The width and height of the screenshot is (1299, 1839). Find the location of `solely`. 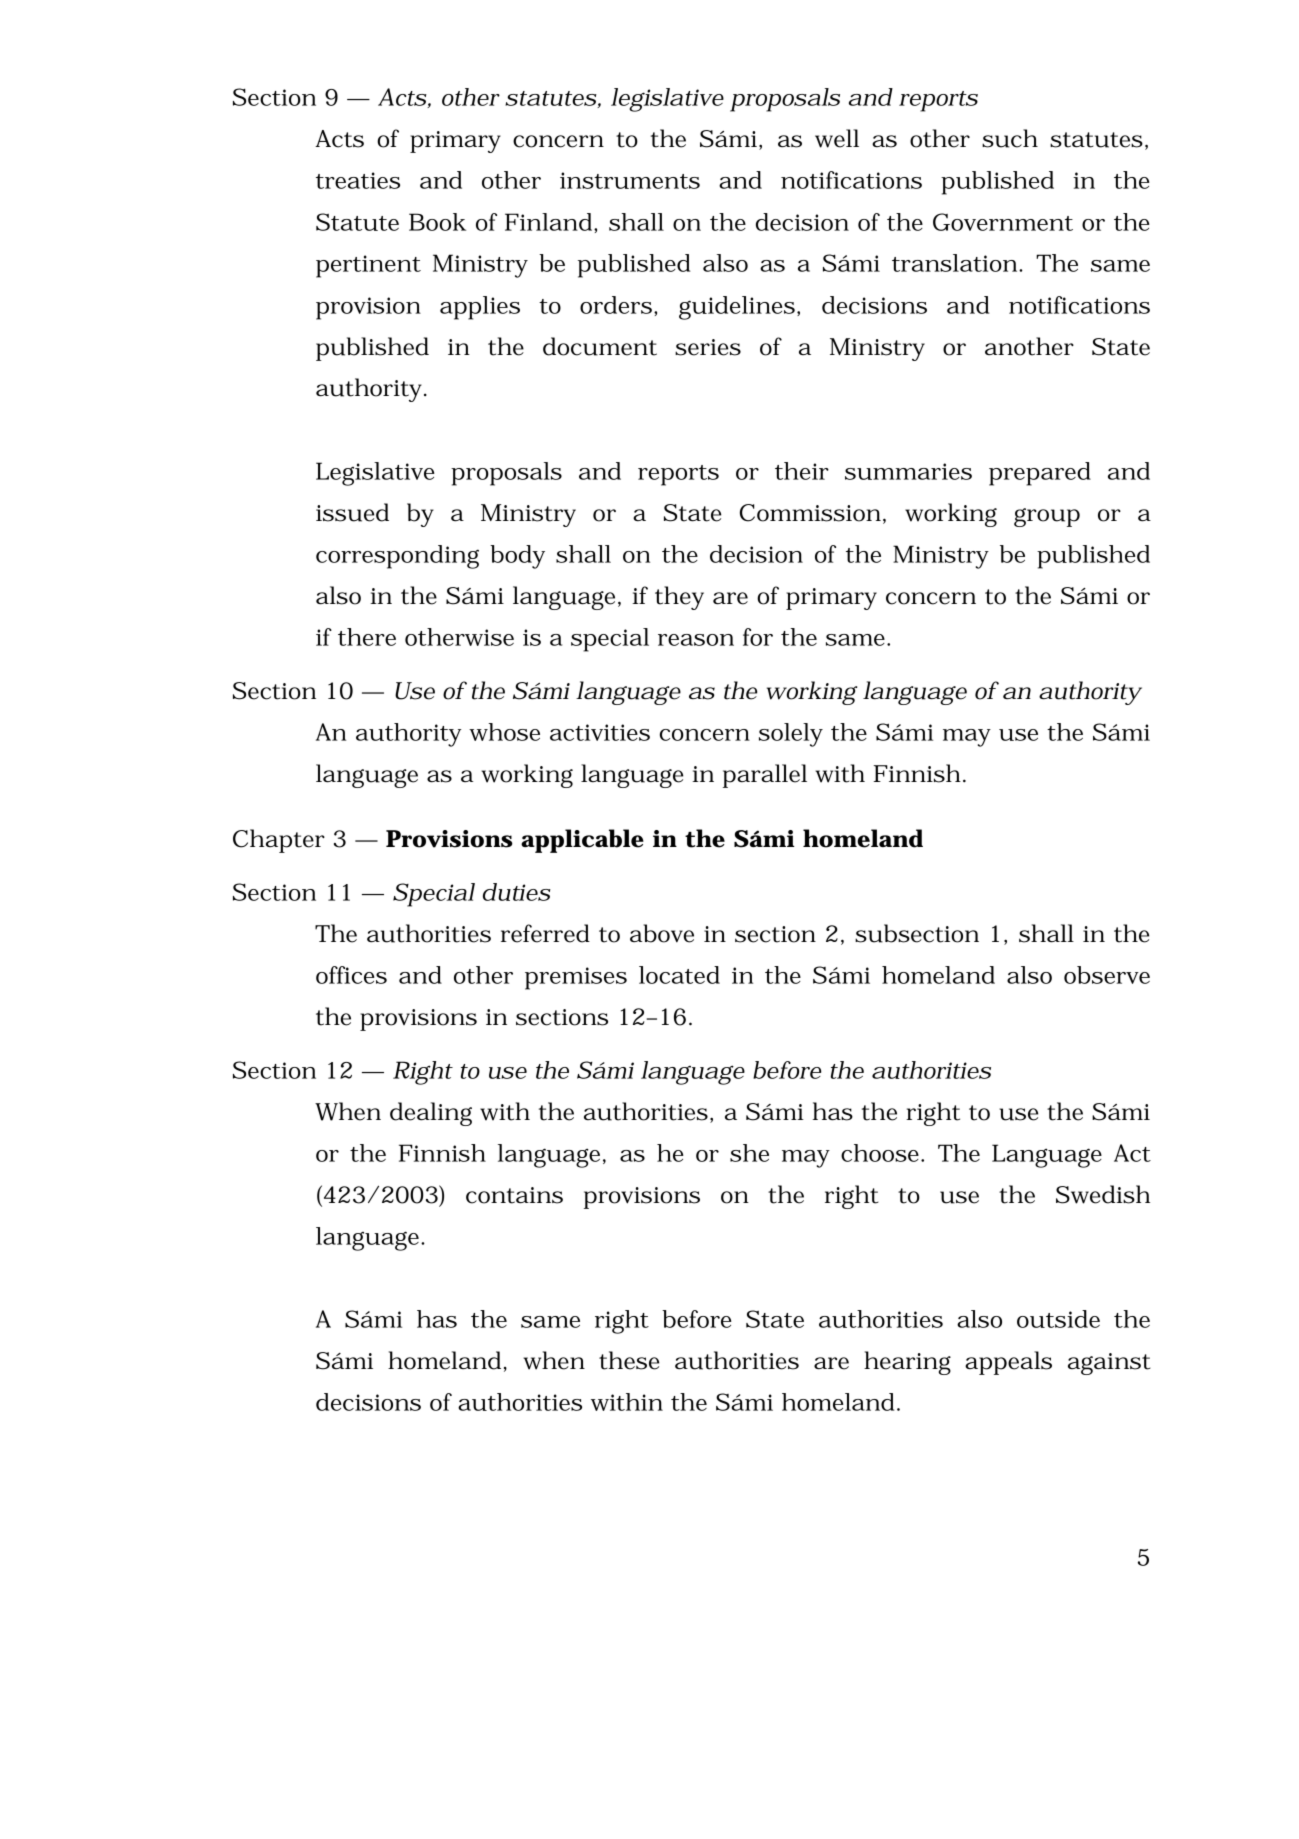

solely is located at coordinates (791, 735).
